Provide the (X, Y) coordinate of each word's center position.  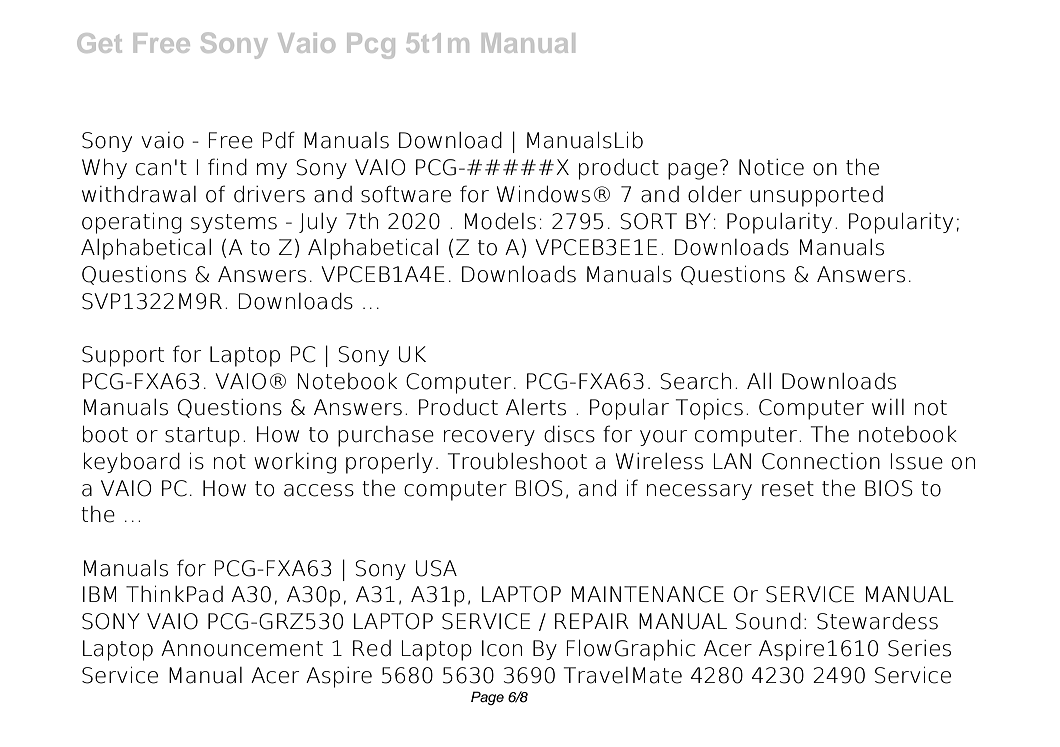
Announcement (242, 648)
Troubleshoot (517, 461)
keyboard (132, 462)
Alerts (536, 407)
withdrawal (139, 194)
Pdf (279, 140)
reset (788, 489)
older (715, 194)
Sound (768, 621)
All (759, 381)
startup (202, 437)
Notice (771, 167)
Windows (543, 194)
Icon (502, 648)
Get (99, 43)
